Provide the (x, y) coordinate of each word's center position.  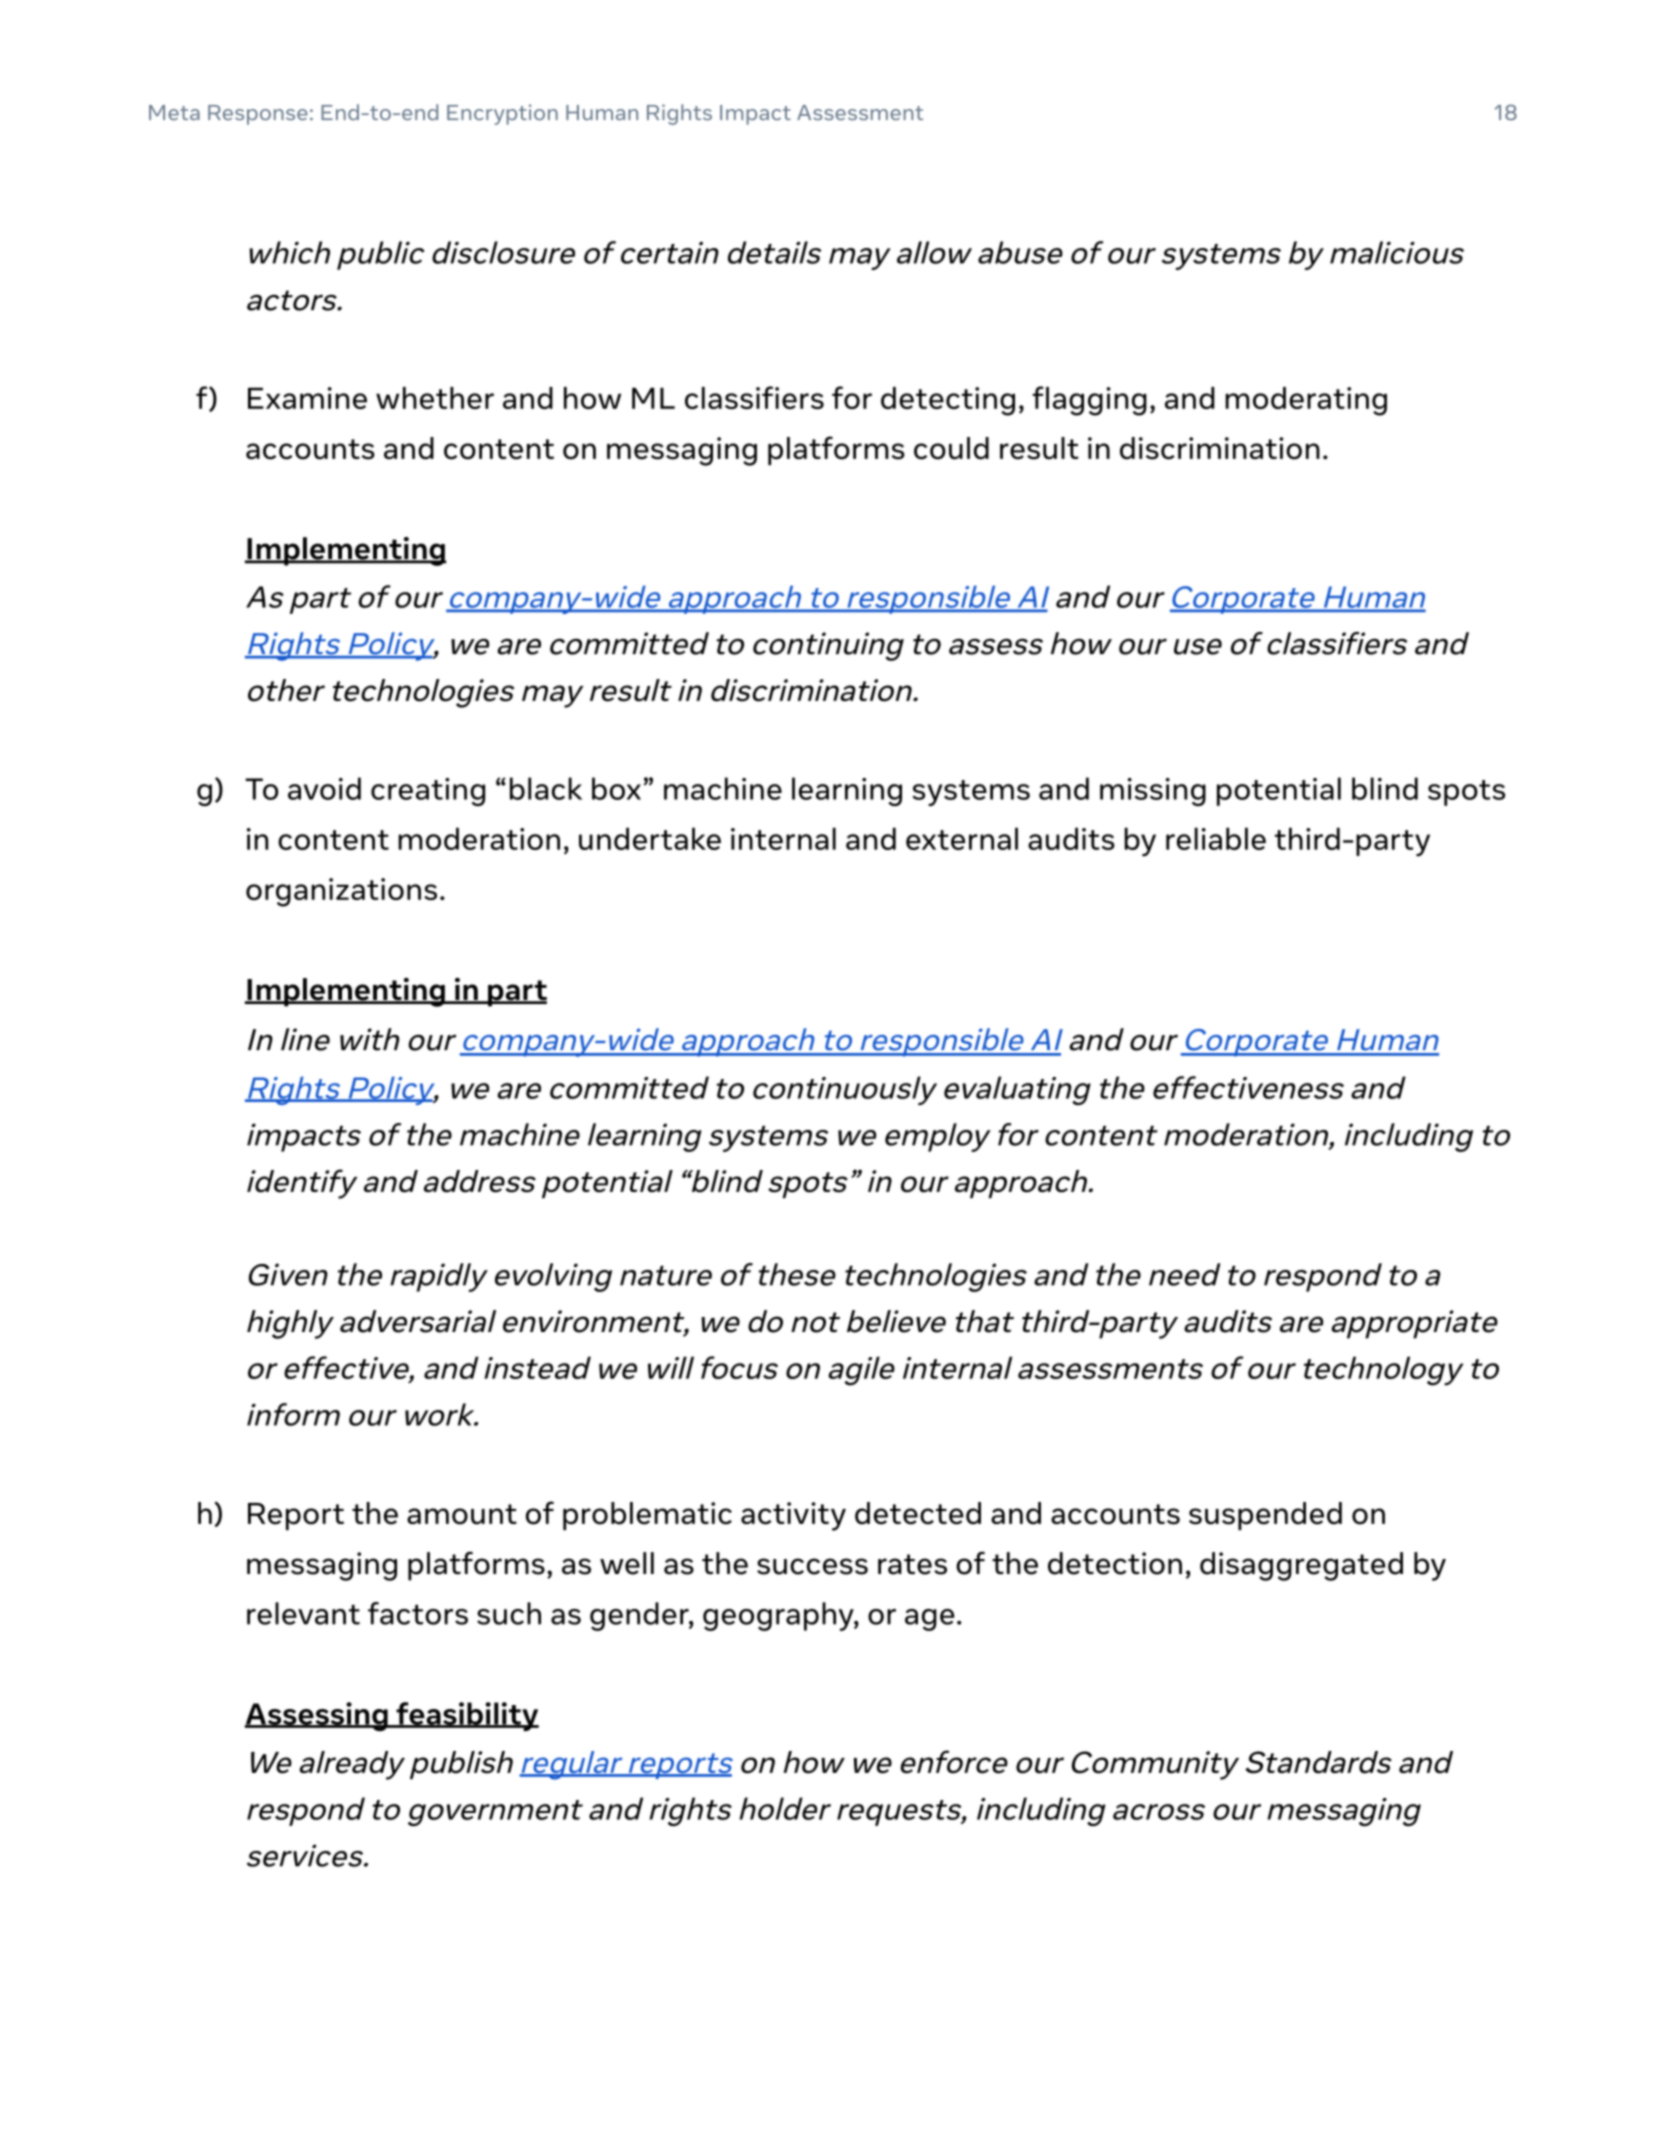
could (951, 448)
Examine (307, 398)
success (812, 1566)
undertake (650, 838)
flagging (1089, 401)
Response (258, 115)
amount (462, 1514)
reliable (1216, 838)
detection (1115, 1563)
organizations (341, 892)
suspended (1265, 1516)
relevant (303, 1613)
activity (793, 1516)
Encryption (502, 114)
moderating (1306, 401)
